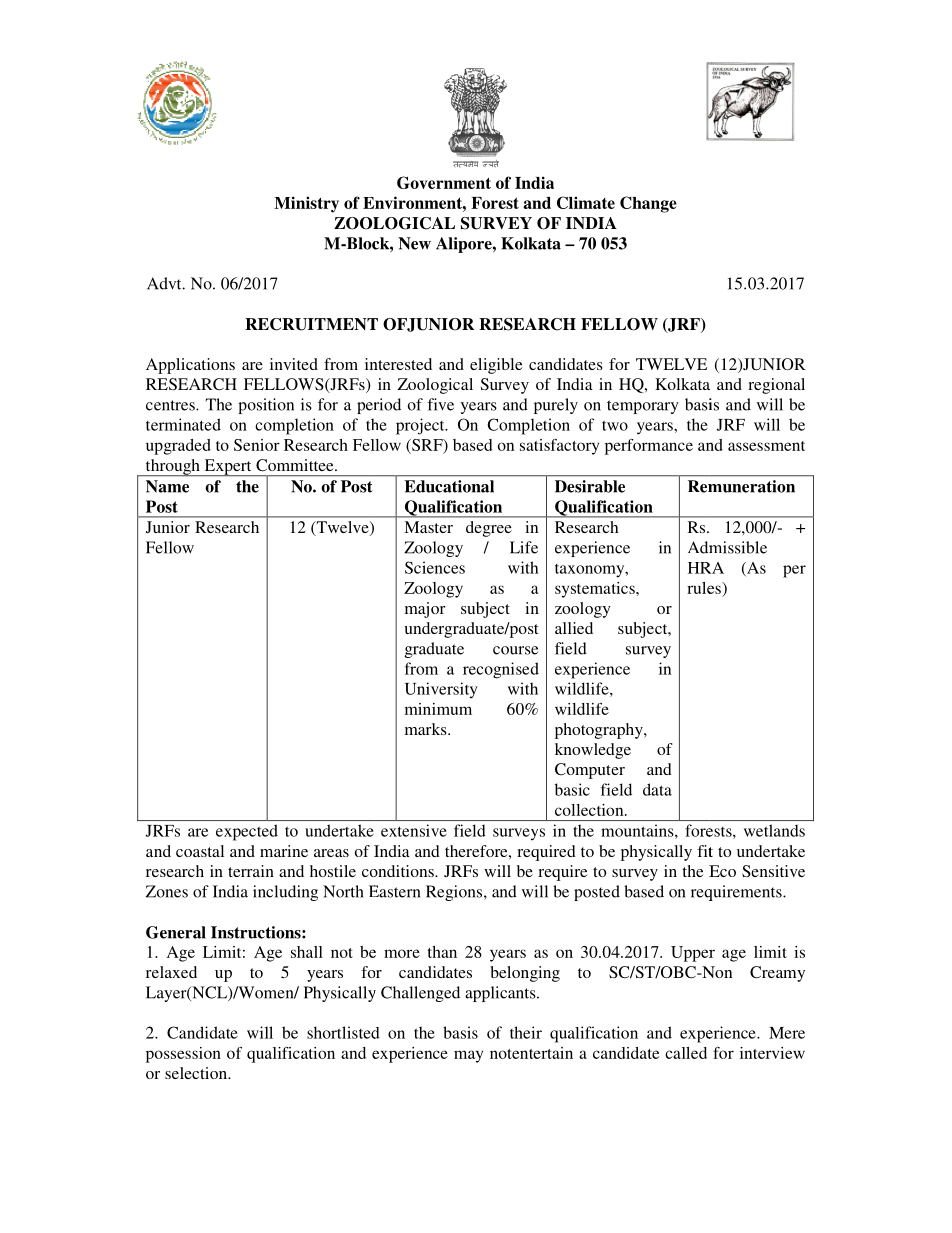  What do you see at coordinates (427, 729) in the image?
I see `marks` at bounding box center [427, 729].
